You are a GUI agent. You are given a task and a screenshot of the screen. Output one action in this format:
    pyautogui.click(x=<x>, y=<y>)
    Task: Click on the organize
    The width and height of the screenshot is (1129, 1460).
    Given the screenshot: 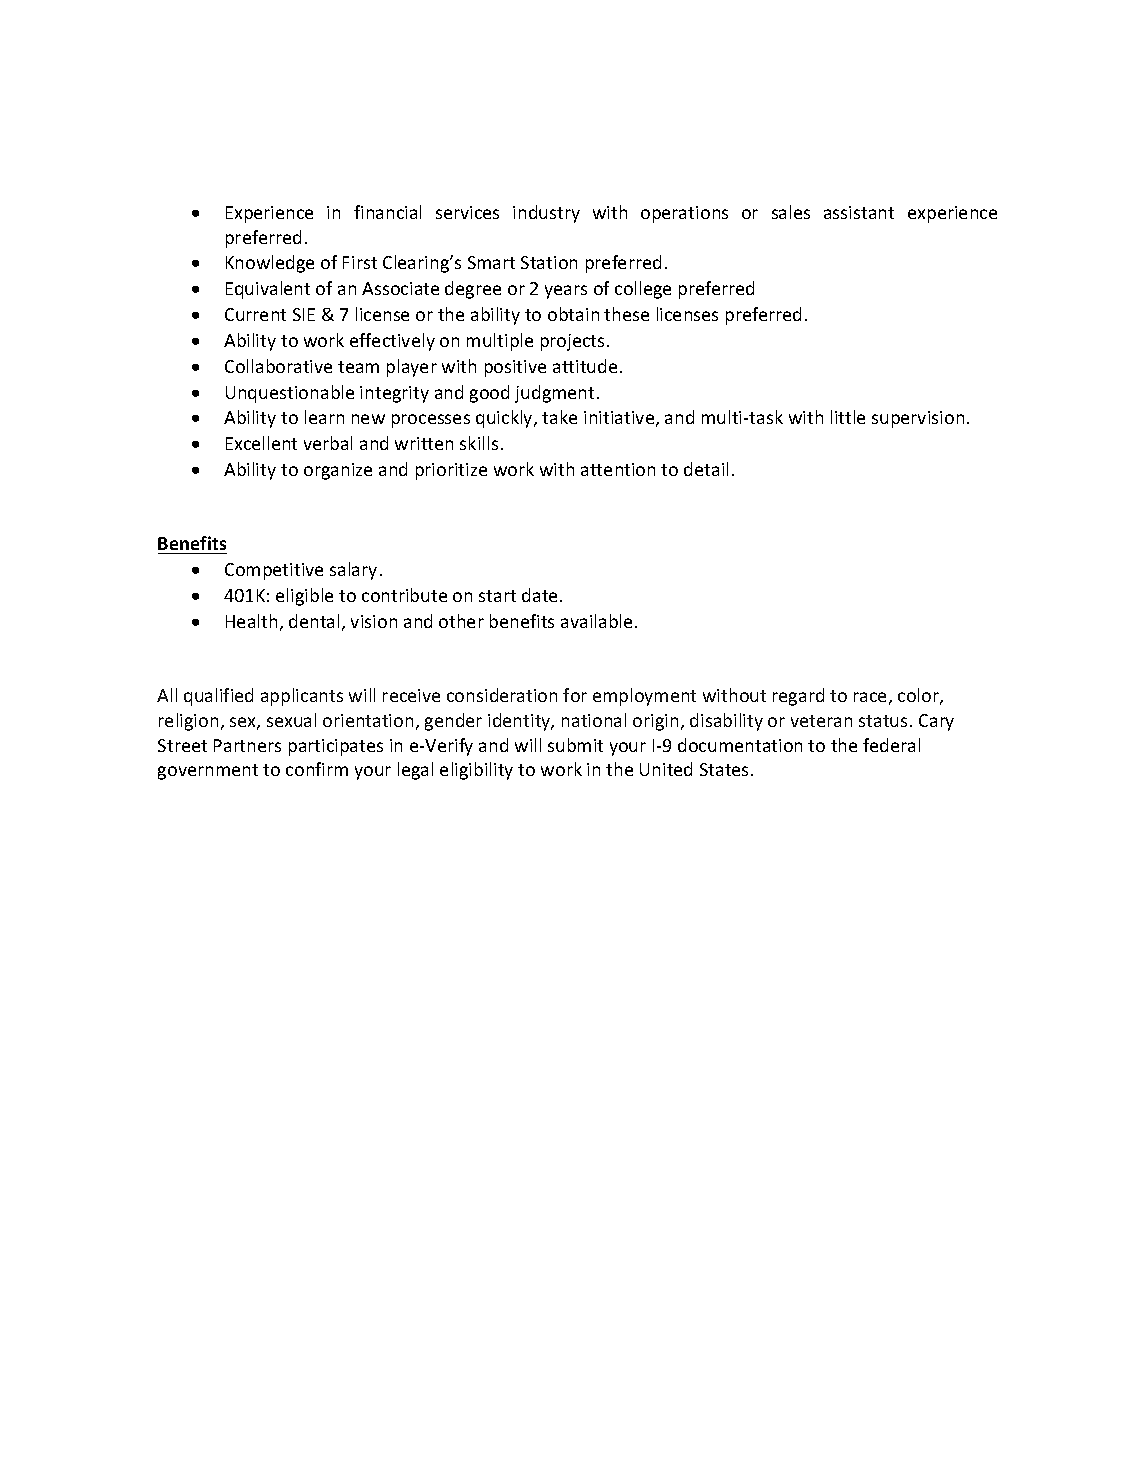 What is the action you would take?
    pyautogui.click(x=338, y=471)
